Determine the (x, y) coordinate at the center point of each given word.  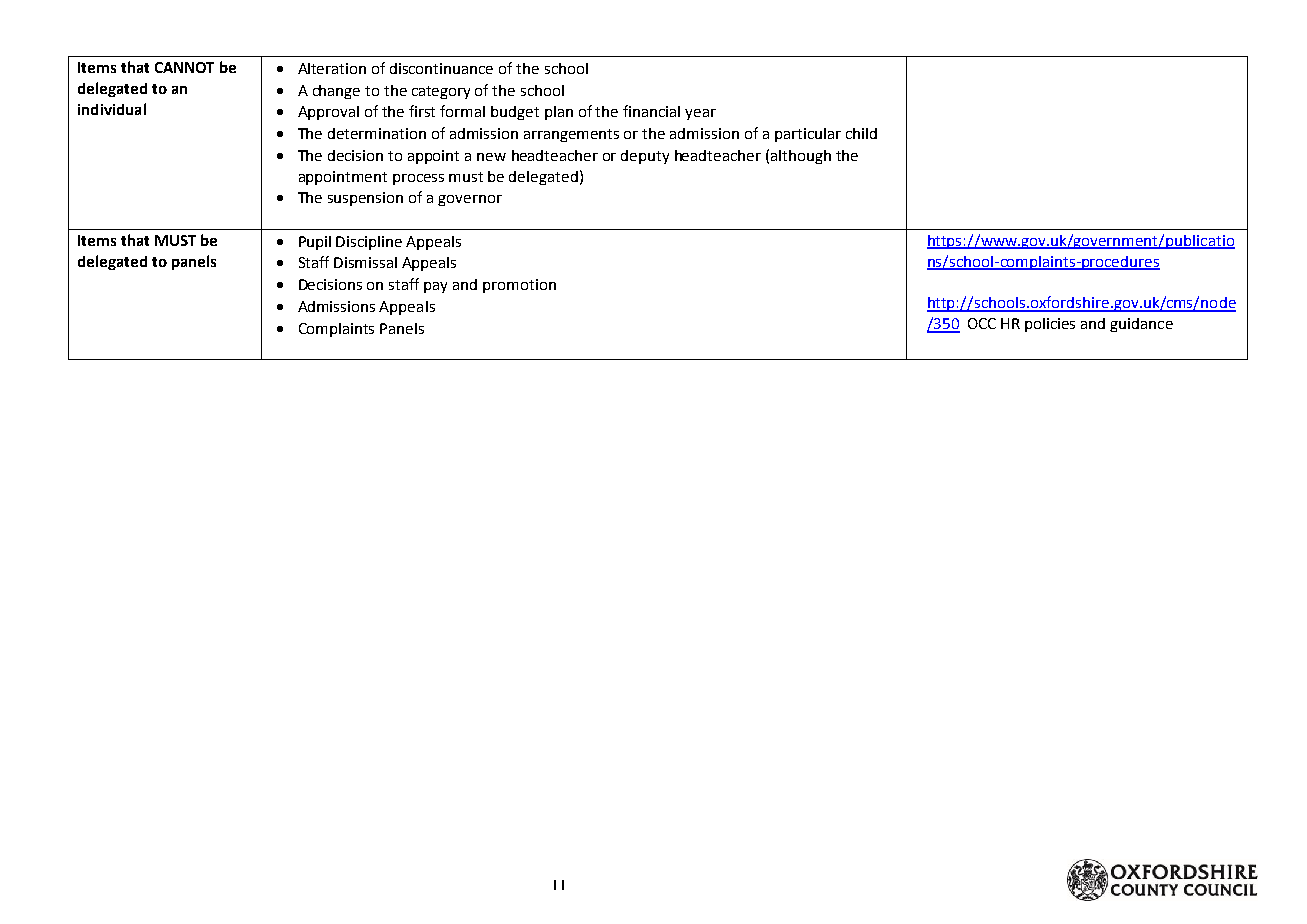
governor (470, 200)
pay (435, 287)
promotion (519, 286)
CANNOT (184, 67)
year (700, 114)
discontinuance (441, 68)
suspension (365, 199)
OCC (982, 323)
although (801, 157)
